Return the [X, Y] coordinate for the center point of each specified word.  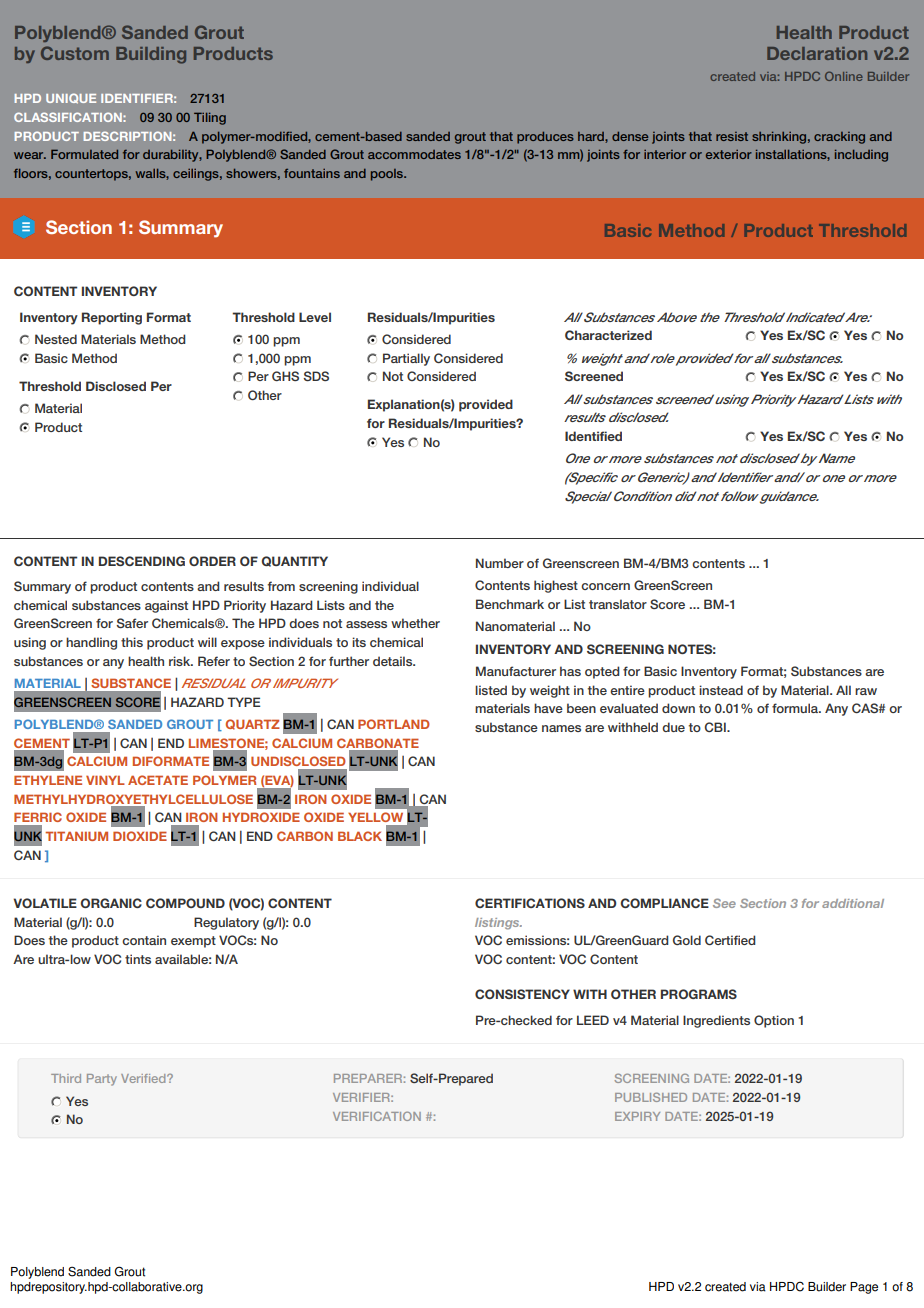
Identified [593, 436]
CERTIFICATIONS [530, 903]
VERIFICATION [377, 1116]
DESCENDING [142, 561]
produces [545, 138]
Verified [144, 1078]
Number [500, 563]
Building [151, 55]
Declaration [817, 53]
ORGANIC [111, 903]
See [724, 903]
